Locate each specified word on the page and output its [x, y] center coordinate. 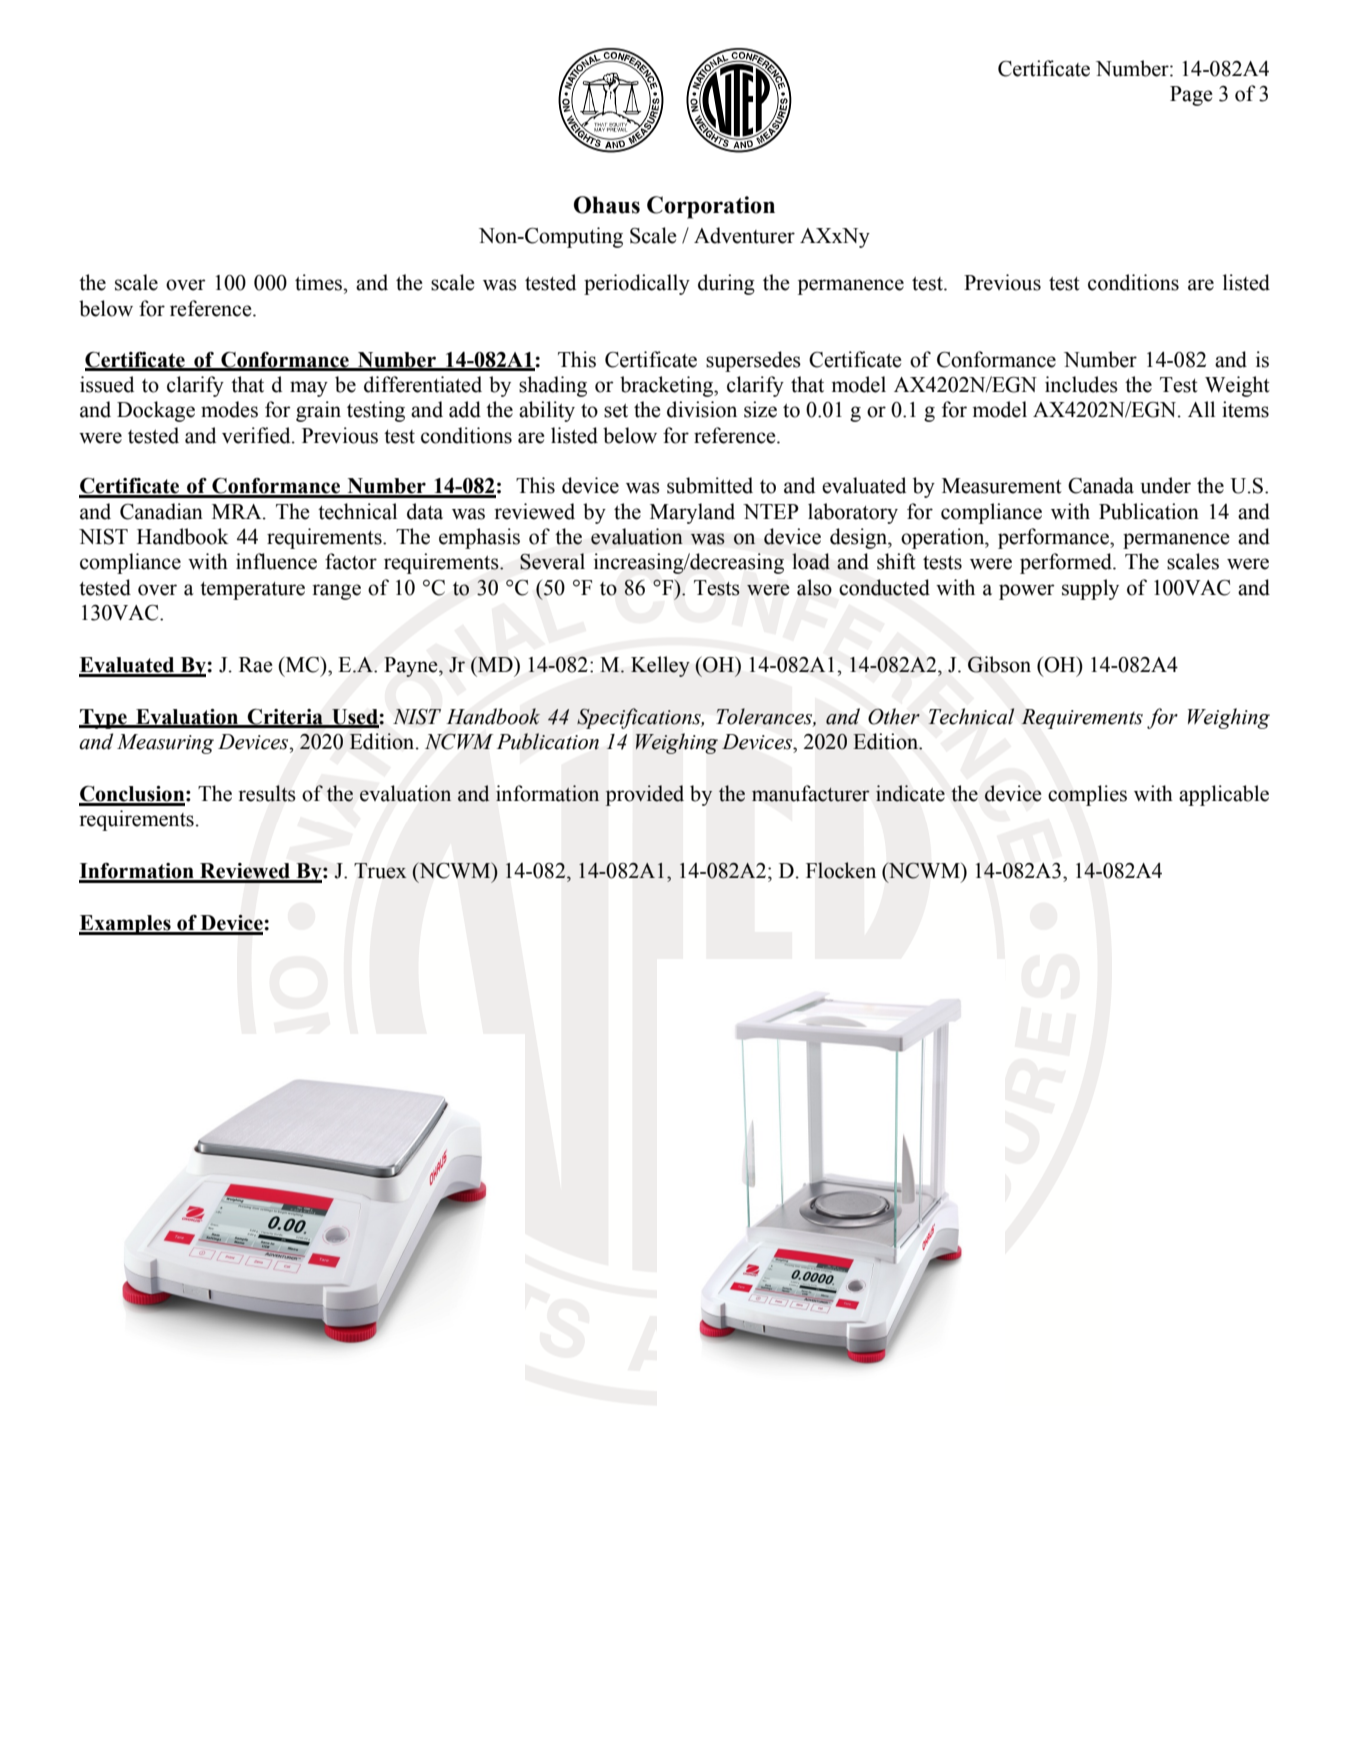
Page [1191, 96]
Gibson [999, 664]
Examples [126, 925]
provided [645, 795]
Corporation [711, 207]
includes [1081, 384]
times [320, 282]
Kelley [660, 666]
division [702, 409]
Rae [256, 665]
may [309, 389]
